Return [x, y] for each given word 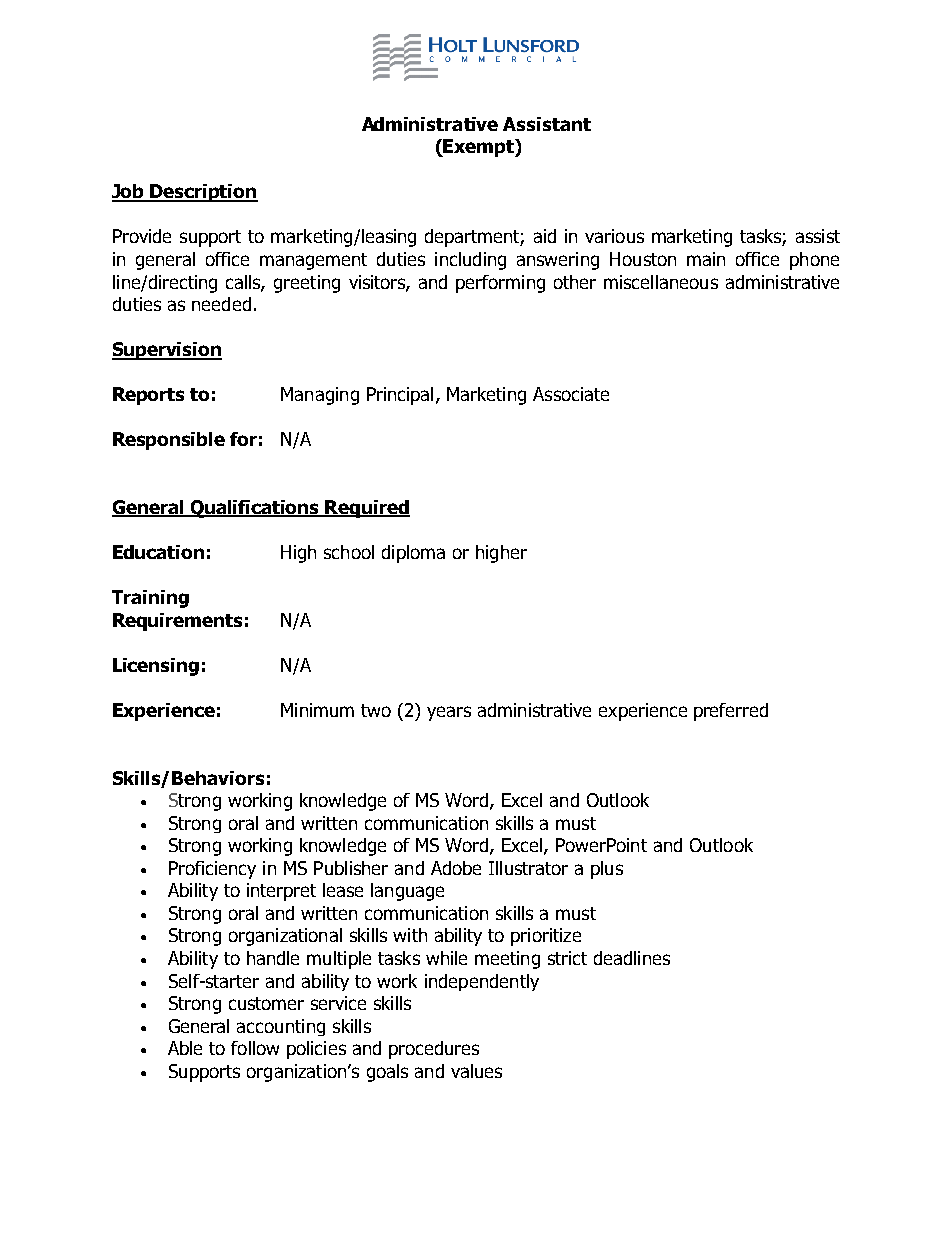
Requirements [177, 622]
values [476, 1071]
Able [185, 1048]
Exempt [479, 148]
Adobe [456, 868]
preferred [731, 712]
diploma [413, 554]
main [706, 259]
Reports [148, 396]
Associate [571, 394]
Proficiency [212, 870]
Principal [400, 396]
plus [607, 870]
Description [203, 193]
